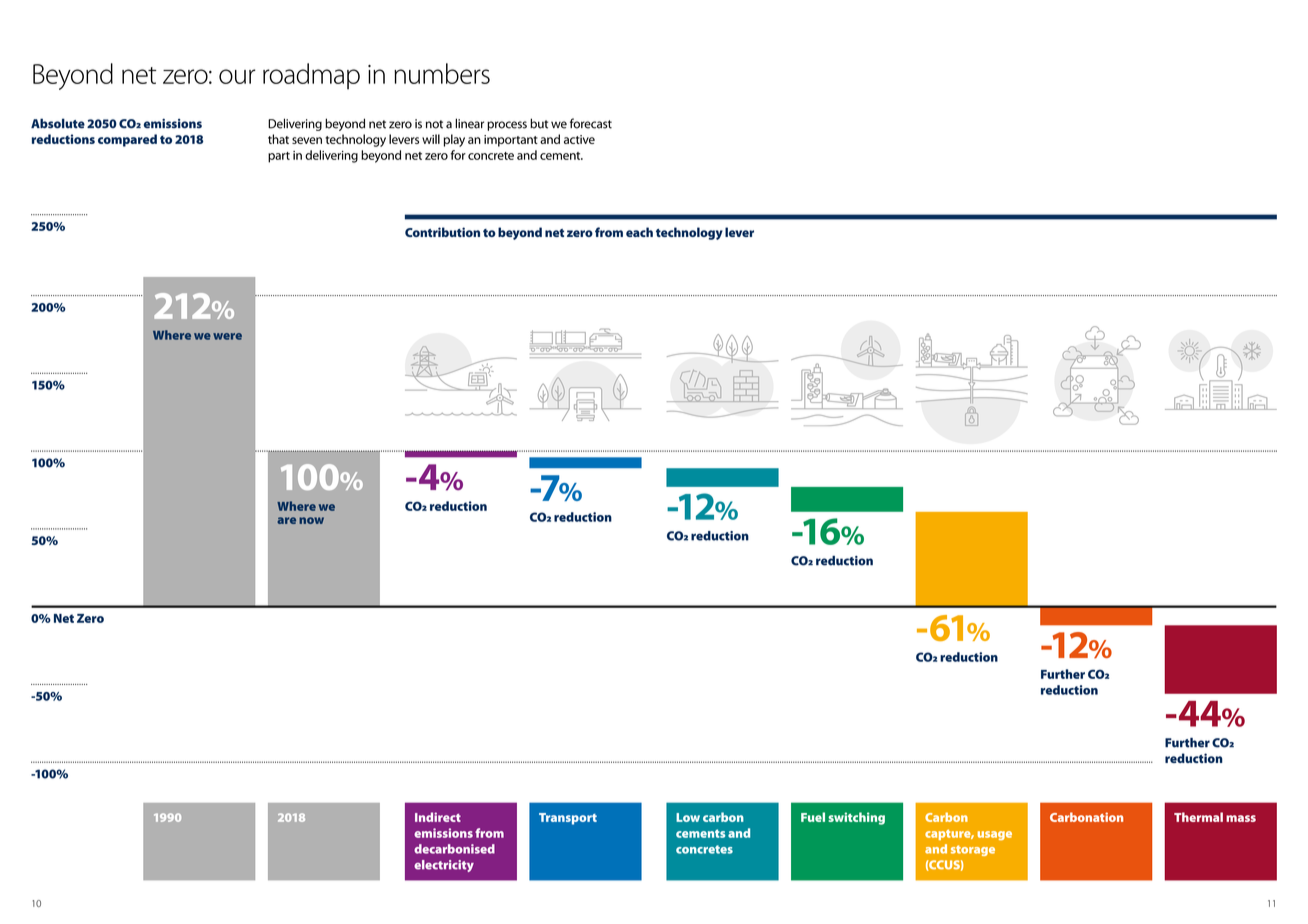 The image size is (1308, 924). What do you see at coordinates (311, 520) in the screenshot?
I see `now` at bounding box center [311, 520].
